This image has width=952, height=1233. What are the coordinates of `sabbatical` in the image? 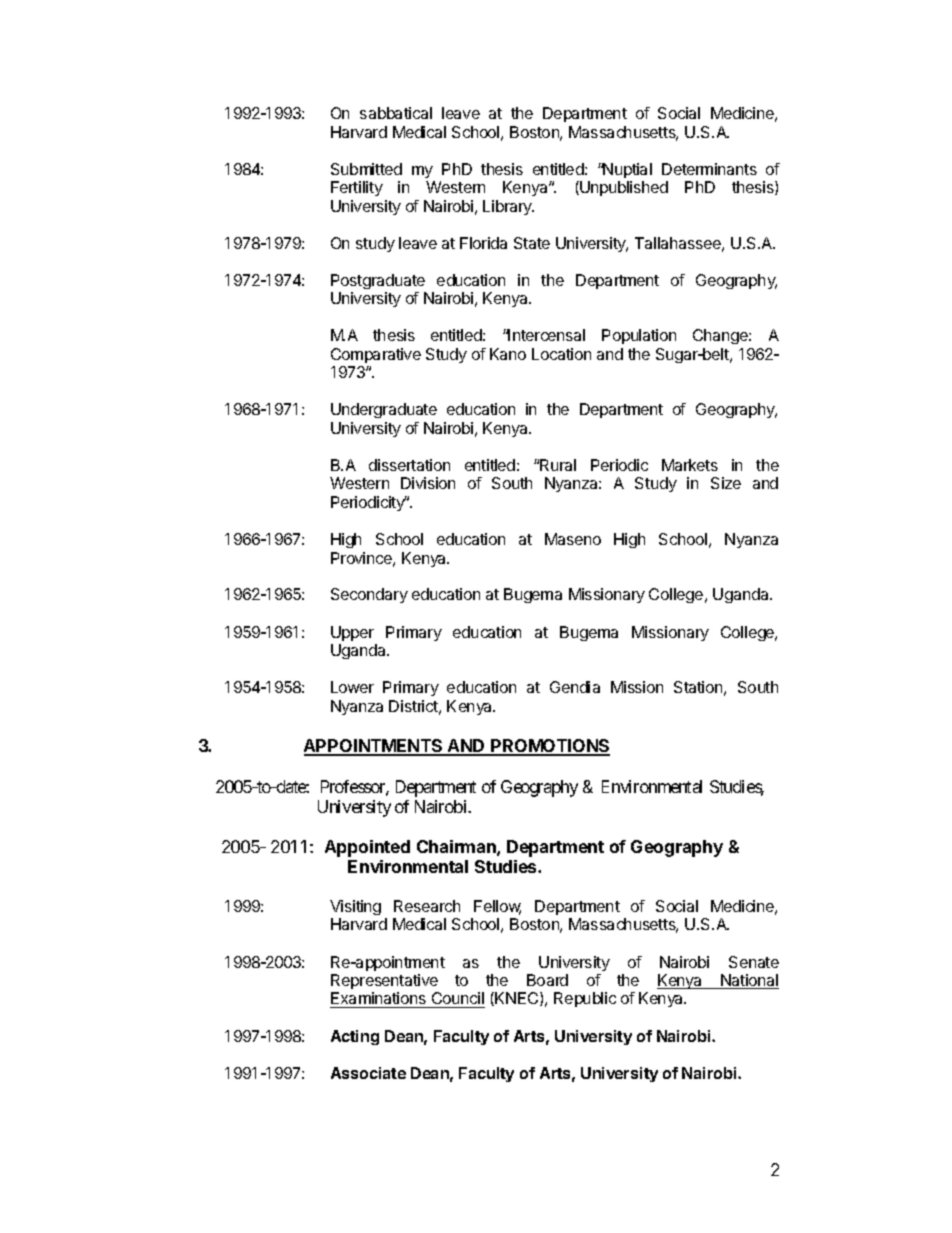 It's located at (396, 113).
